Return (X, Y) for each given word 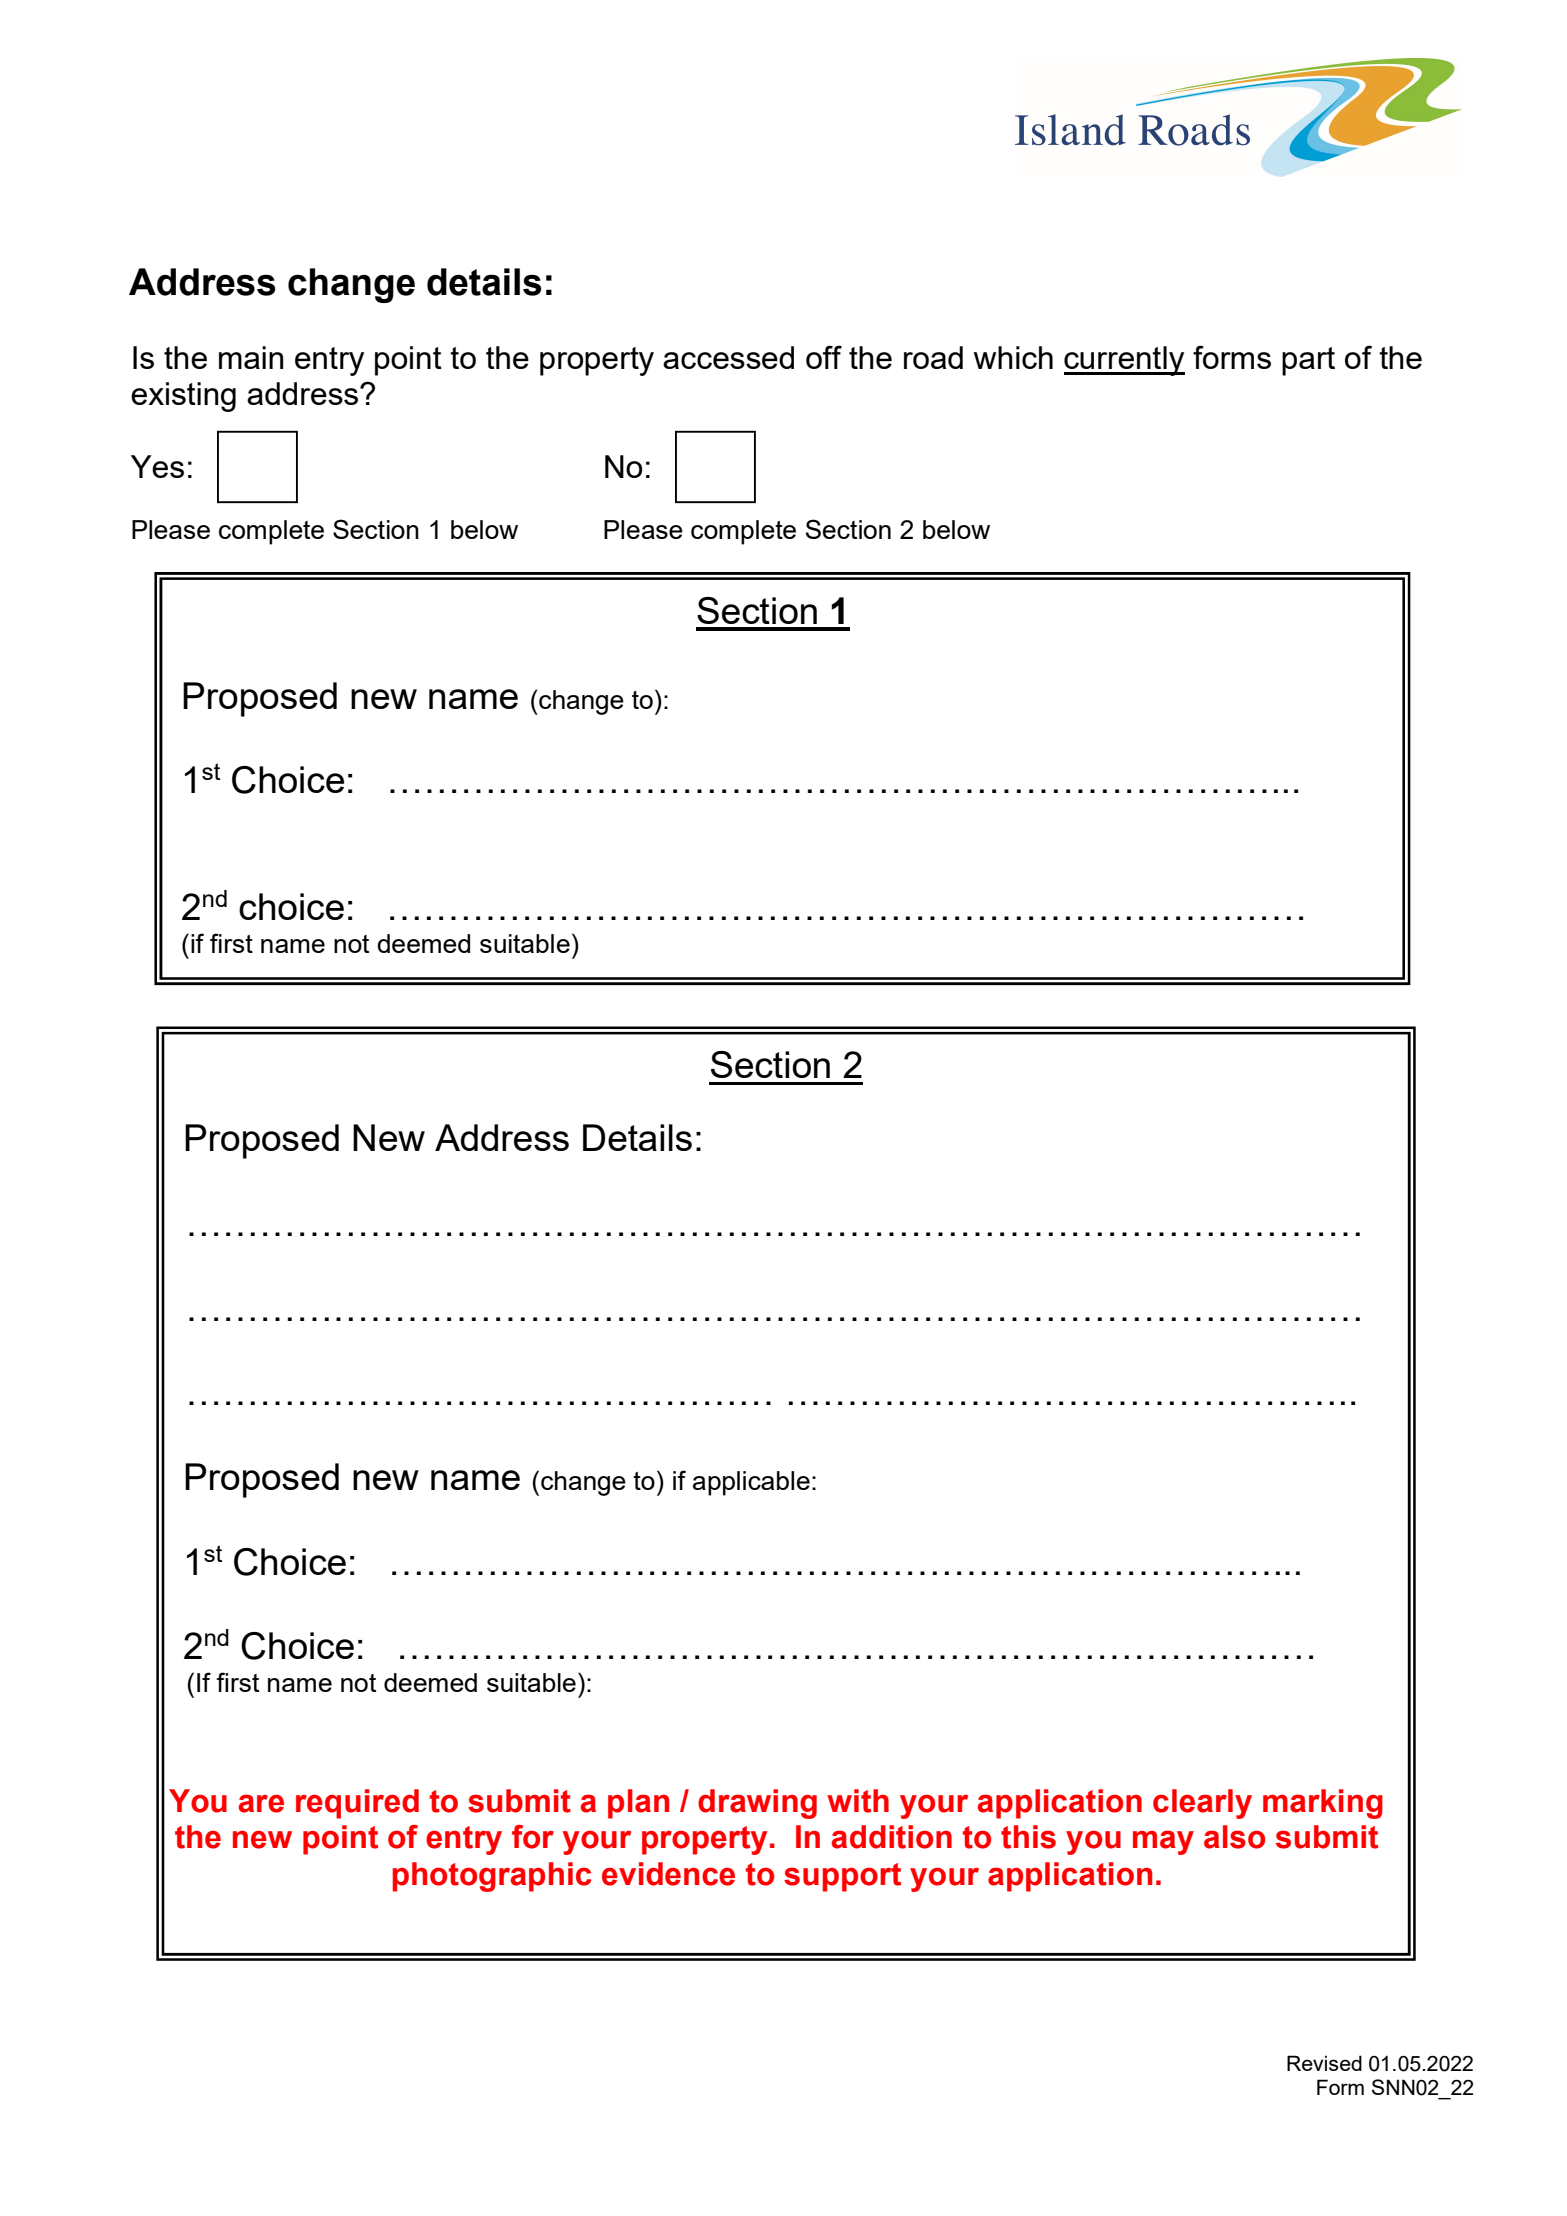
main (251, 357)
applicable (751, 1483)
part (1308, 361)
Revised (1324, 2063)
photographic (492, 1877)
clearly (1202, 1804)
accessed (728, 357)
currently (1124, 361)
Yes (157, 466)
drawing (757, 1804)
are (261, 1803)
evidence (668, 1874)
